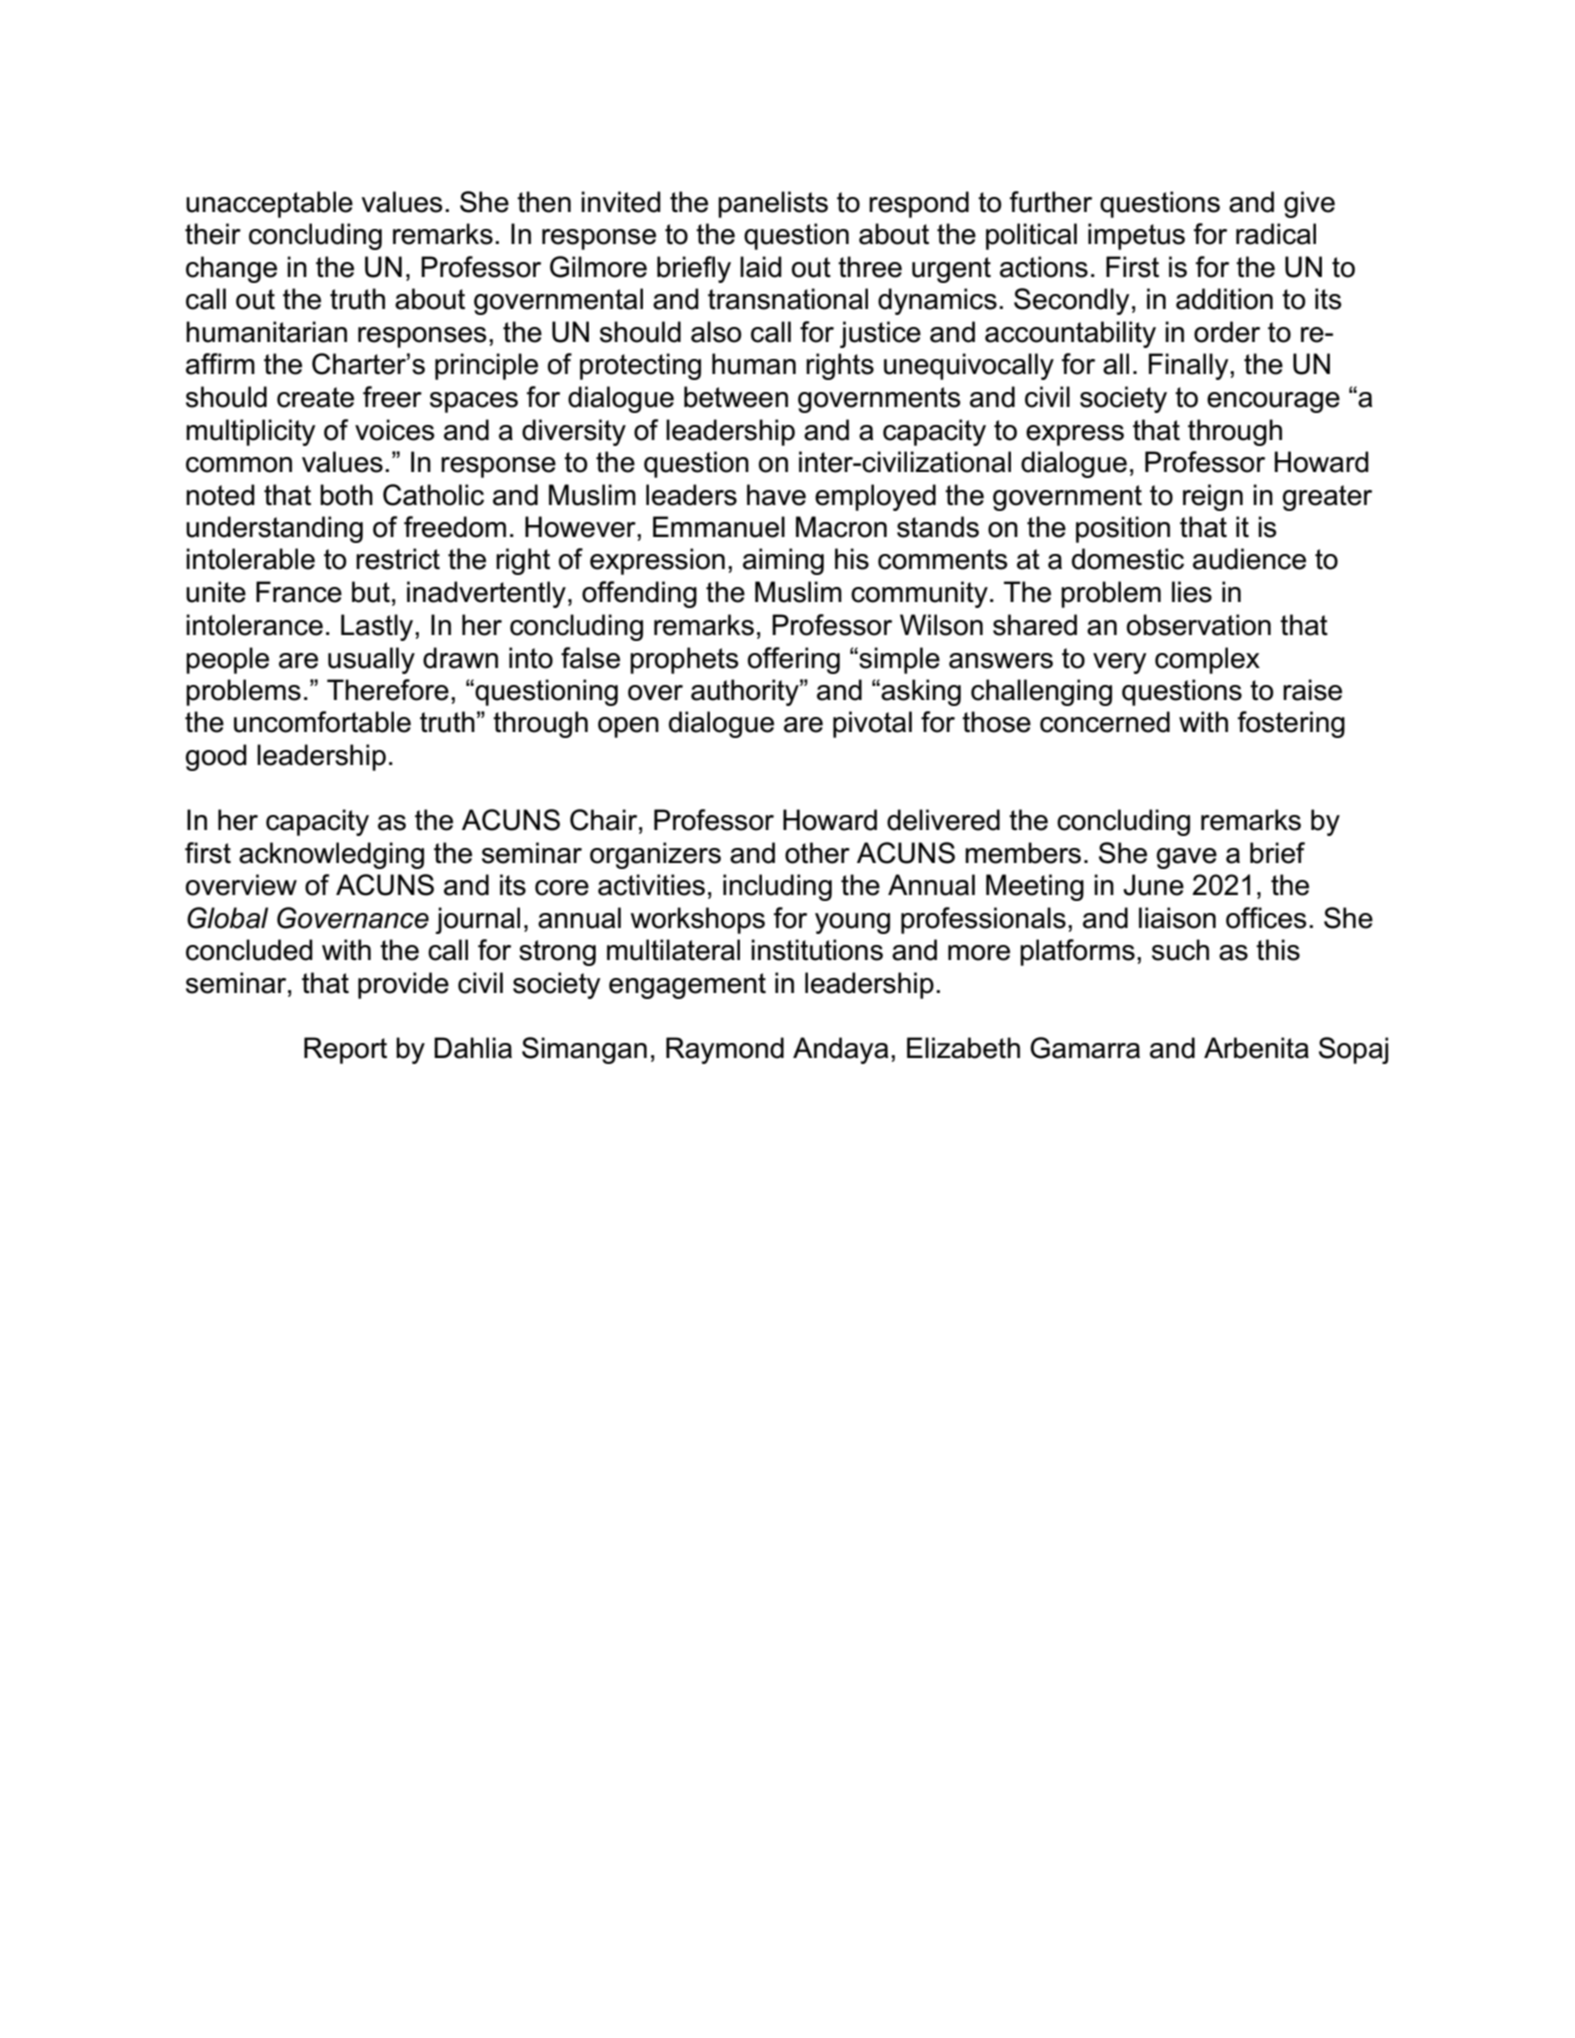  Describe the element at coordinates (1199, 625) in the screenshot. I see `observation` at that location.
